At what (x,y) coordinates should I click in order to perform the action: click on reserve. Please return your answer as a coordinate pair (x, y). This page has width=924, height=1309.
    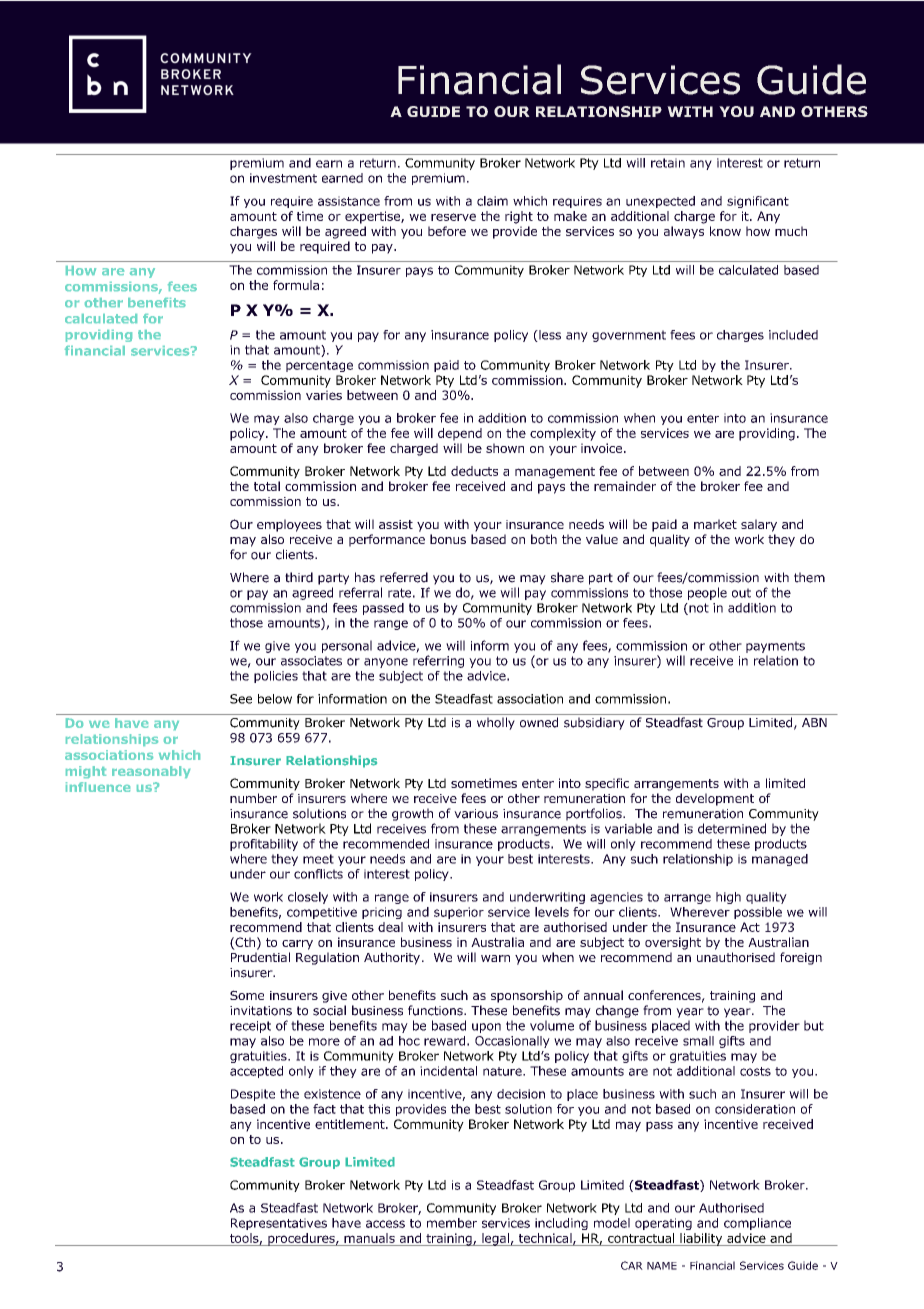
    Looking at the image, I should click on (453, 217).
